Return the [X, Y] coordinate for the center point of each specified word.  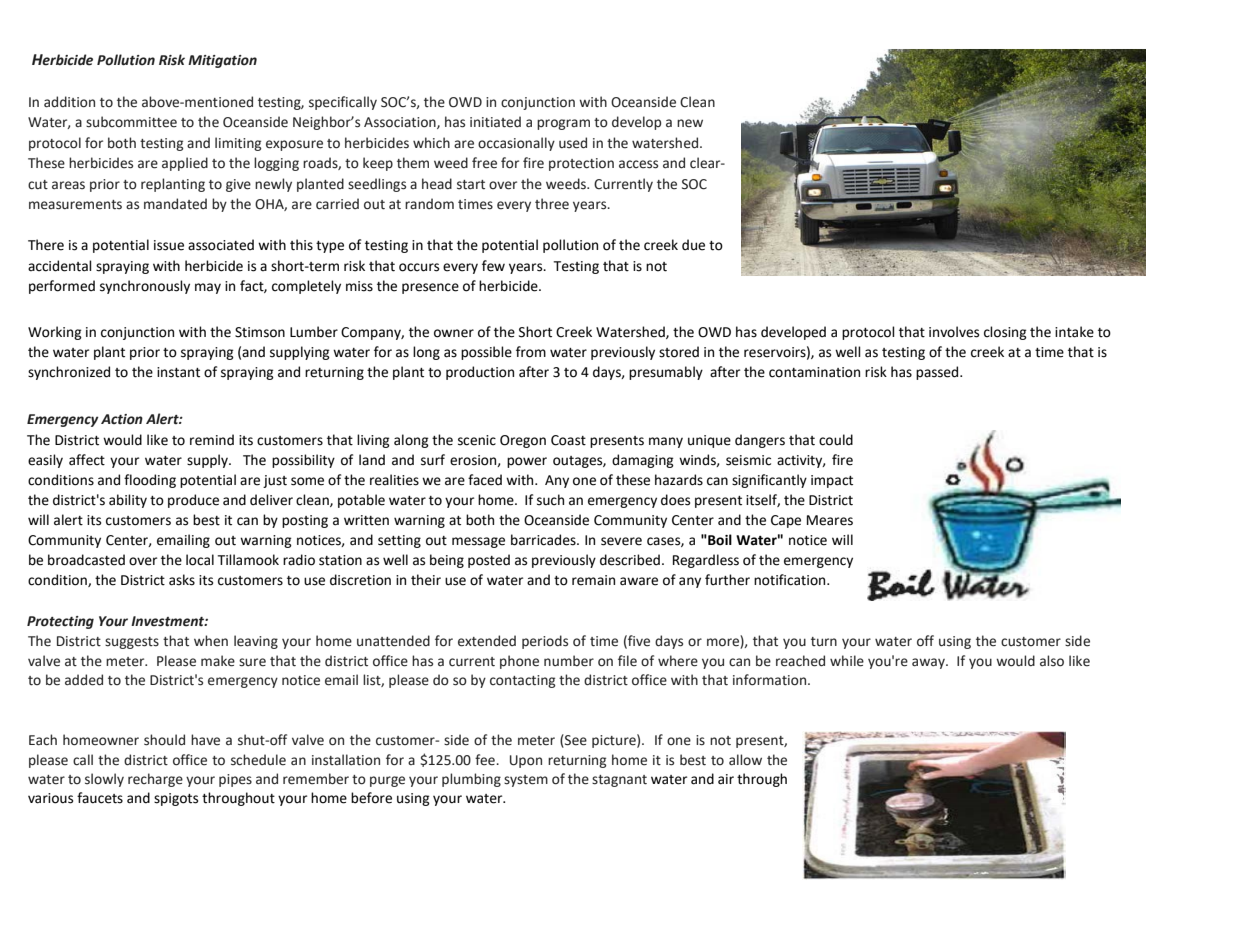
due [693, 245]
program [563, 124]
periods [545, 642]
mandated [175, 204]
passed [938, 373]
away [929, 663]
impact [832, 481]
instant [178, 372]
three [552, 204]
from [531, 352]
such [550, 500]
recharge [155, 780]
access [638, 164]
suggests [132, 643]
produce [193, 501]
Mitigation [222, 61]
